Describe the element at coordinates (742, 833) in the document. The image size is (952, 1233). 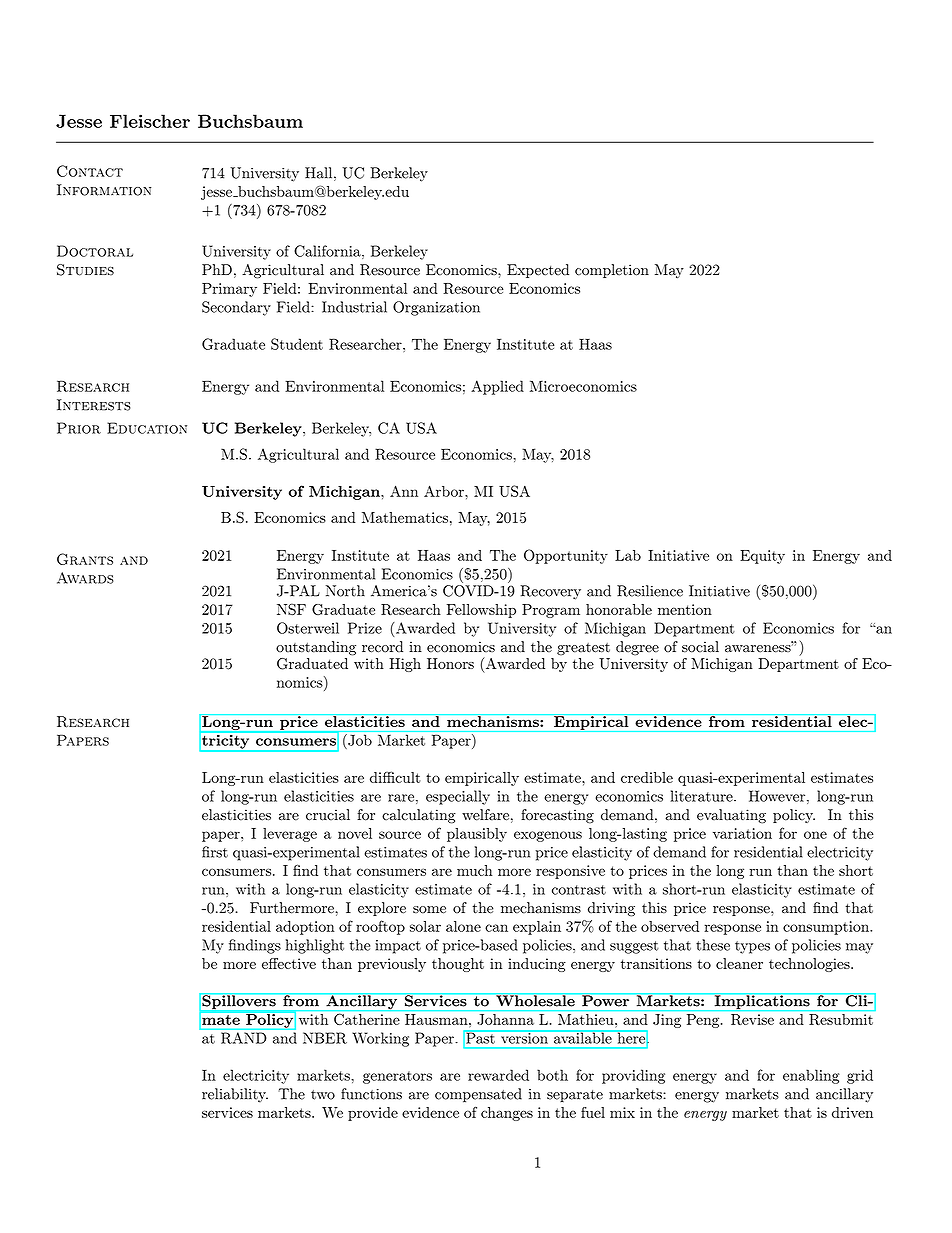
I see `variation` at that location.
